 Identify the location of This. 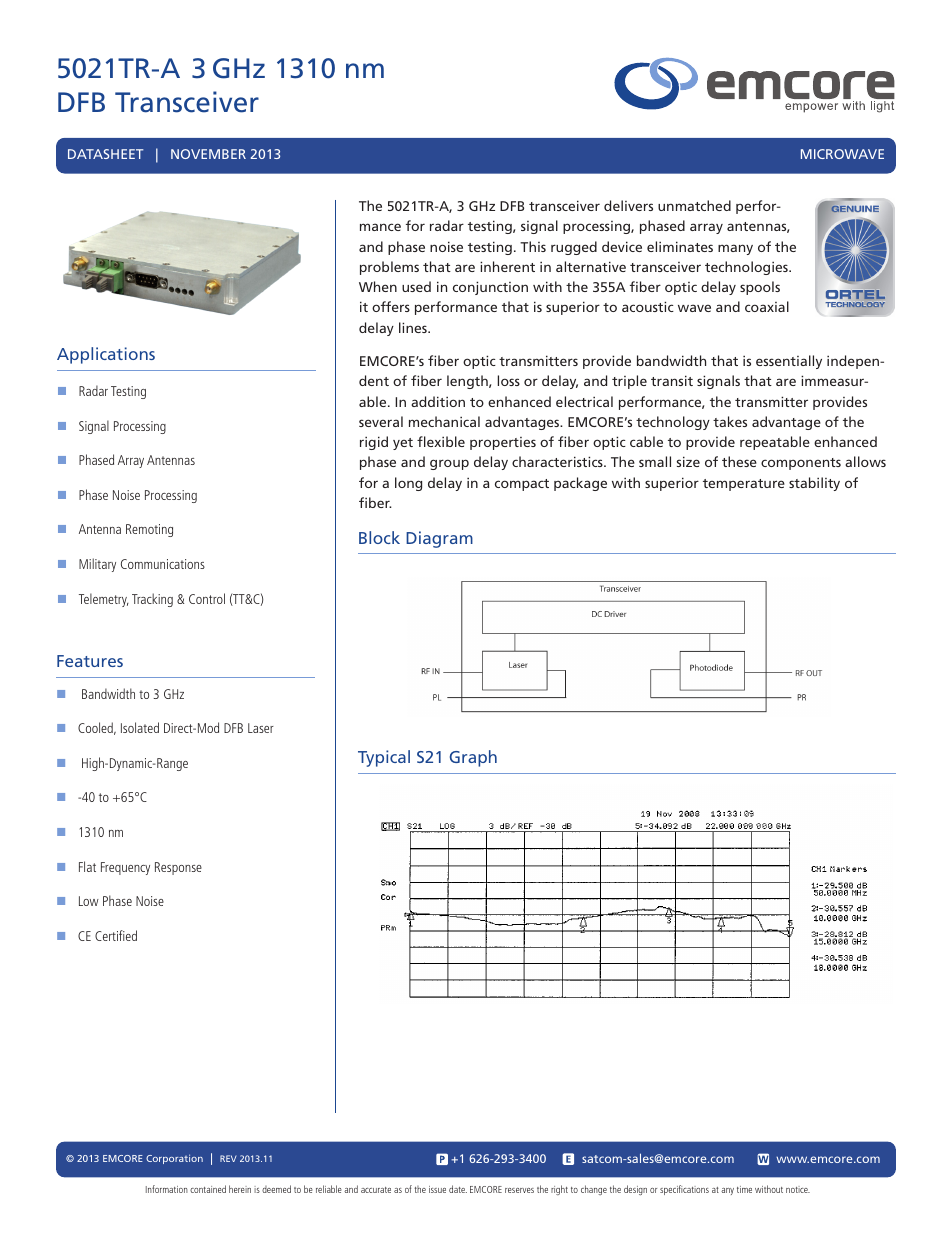
(533, 246).
